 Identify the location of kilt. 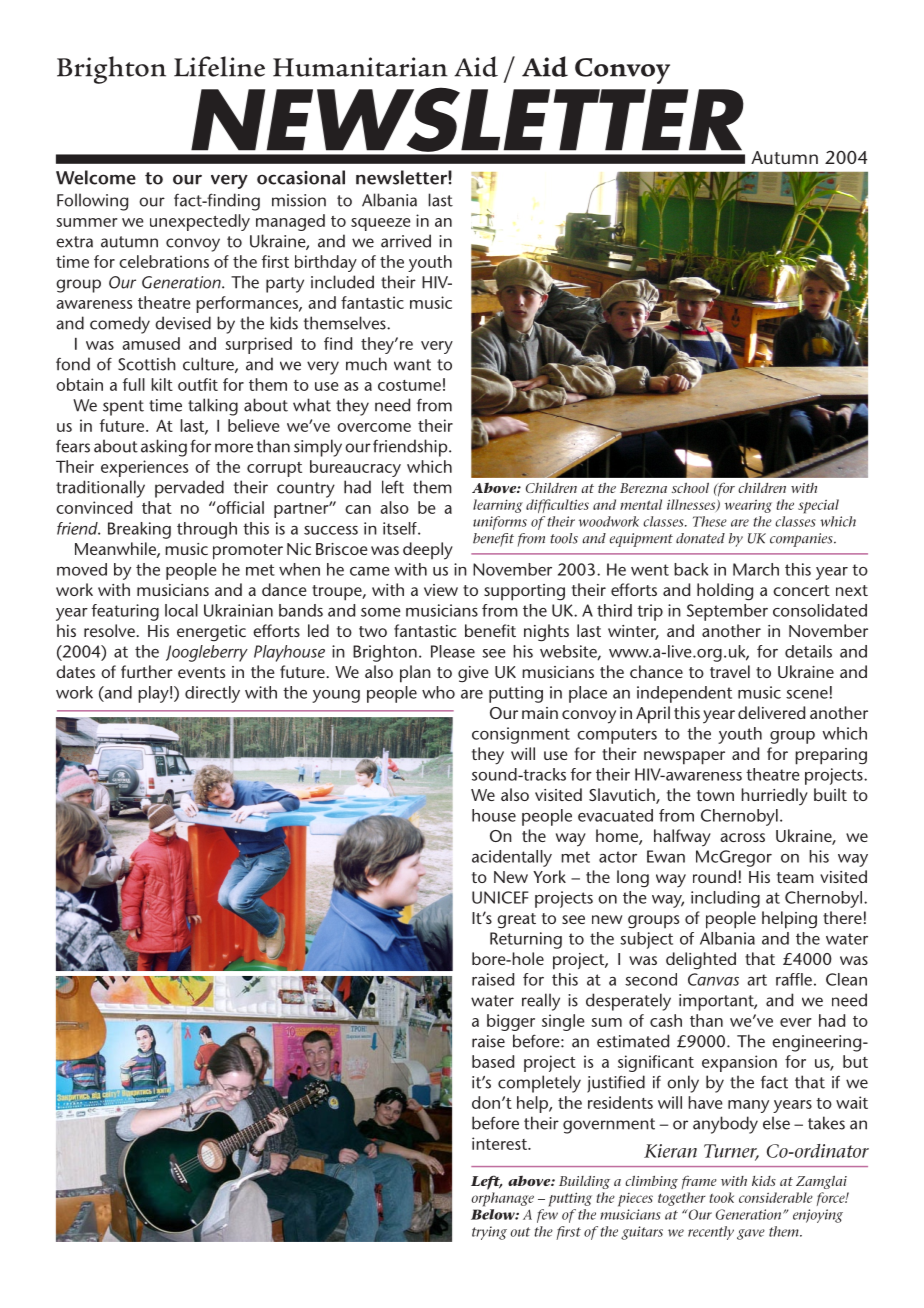
(162, 384).
